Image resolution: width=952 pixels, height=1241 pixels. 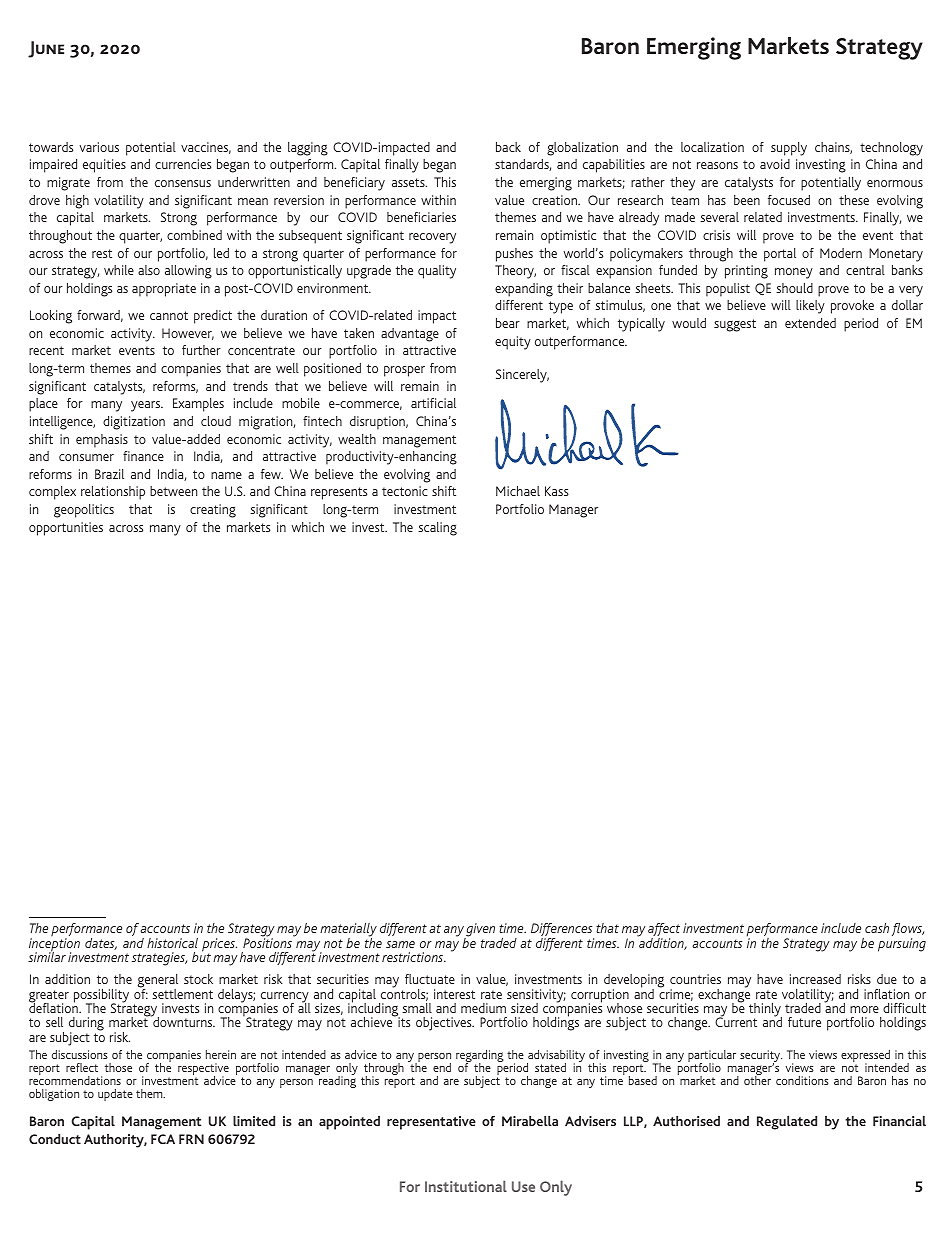 What do you see at coordinates (877, 928) in the screenshot?
I see `cash` at bounding box center [877, 928].
